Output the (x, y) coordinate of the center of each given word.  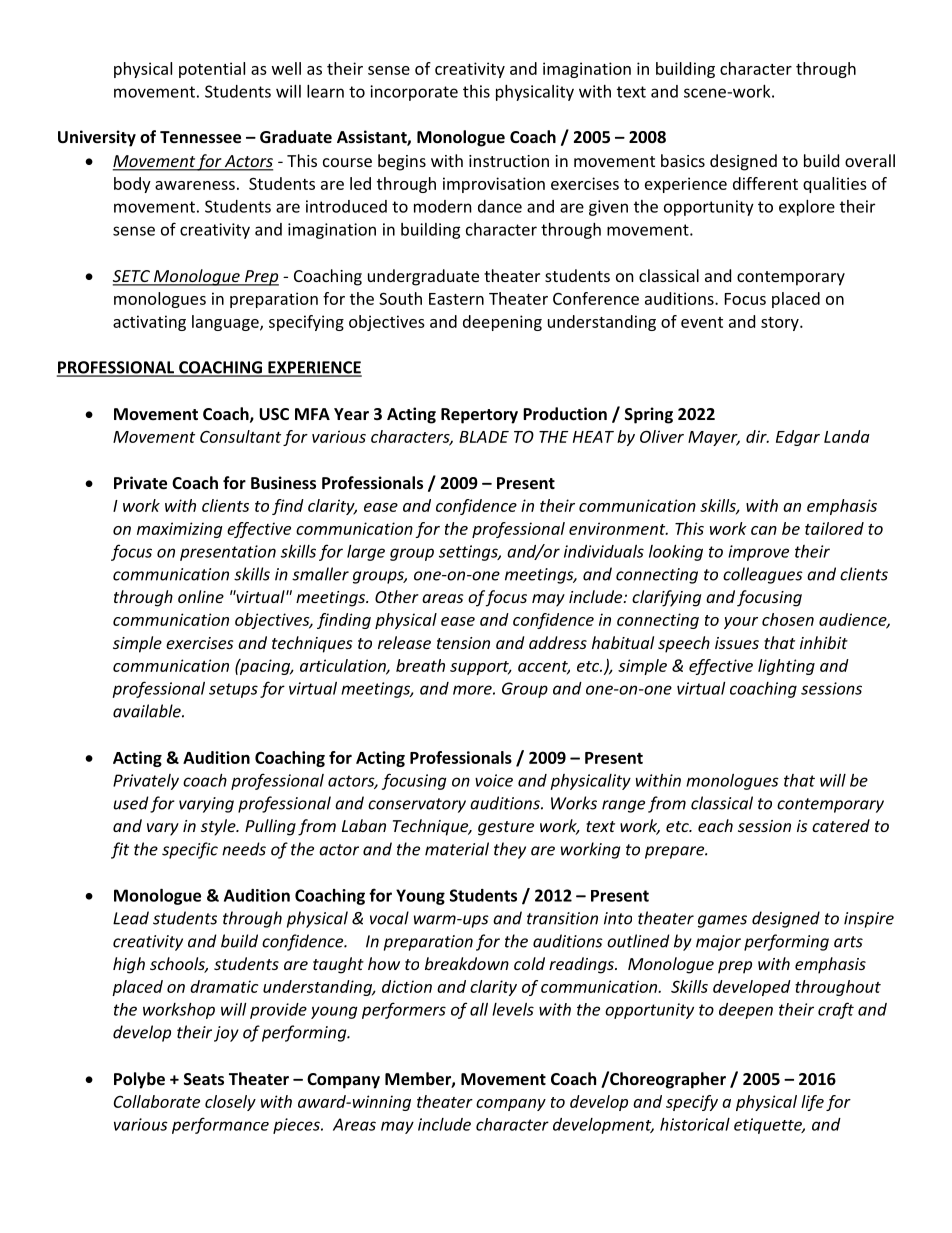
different (765, 183)
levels (513, 1009)
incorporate (414, 93)
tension (463, 643)
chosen (788, 619)
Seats (204, 1079)
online (201, 596)
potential (212, 70)
